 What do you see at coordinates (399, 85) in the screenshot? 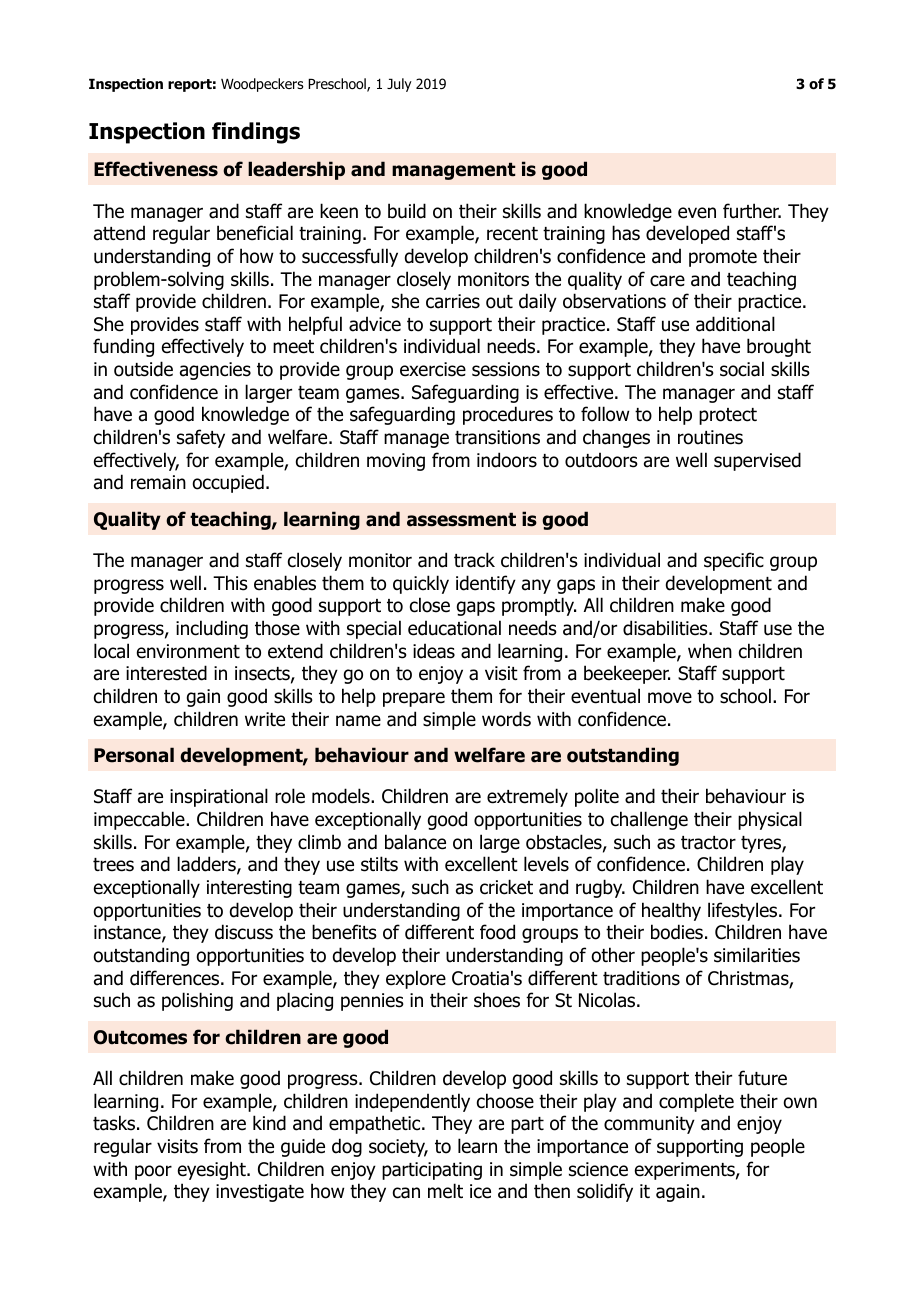
I see `July` at bounding box center [399, 85].
